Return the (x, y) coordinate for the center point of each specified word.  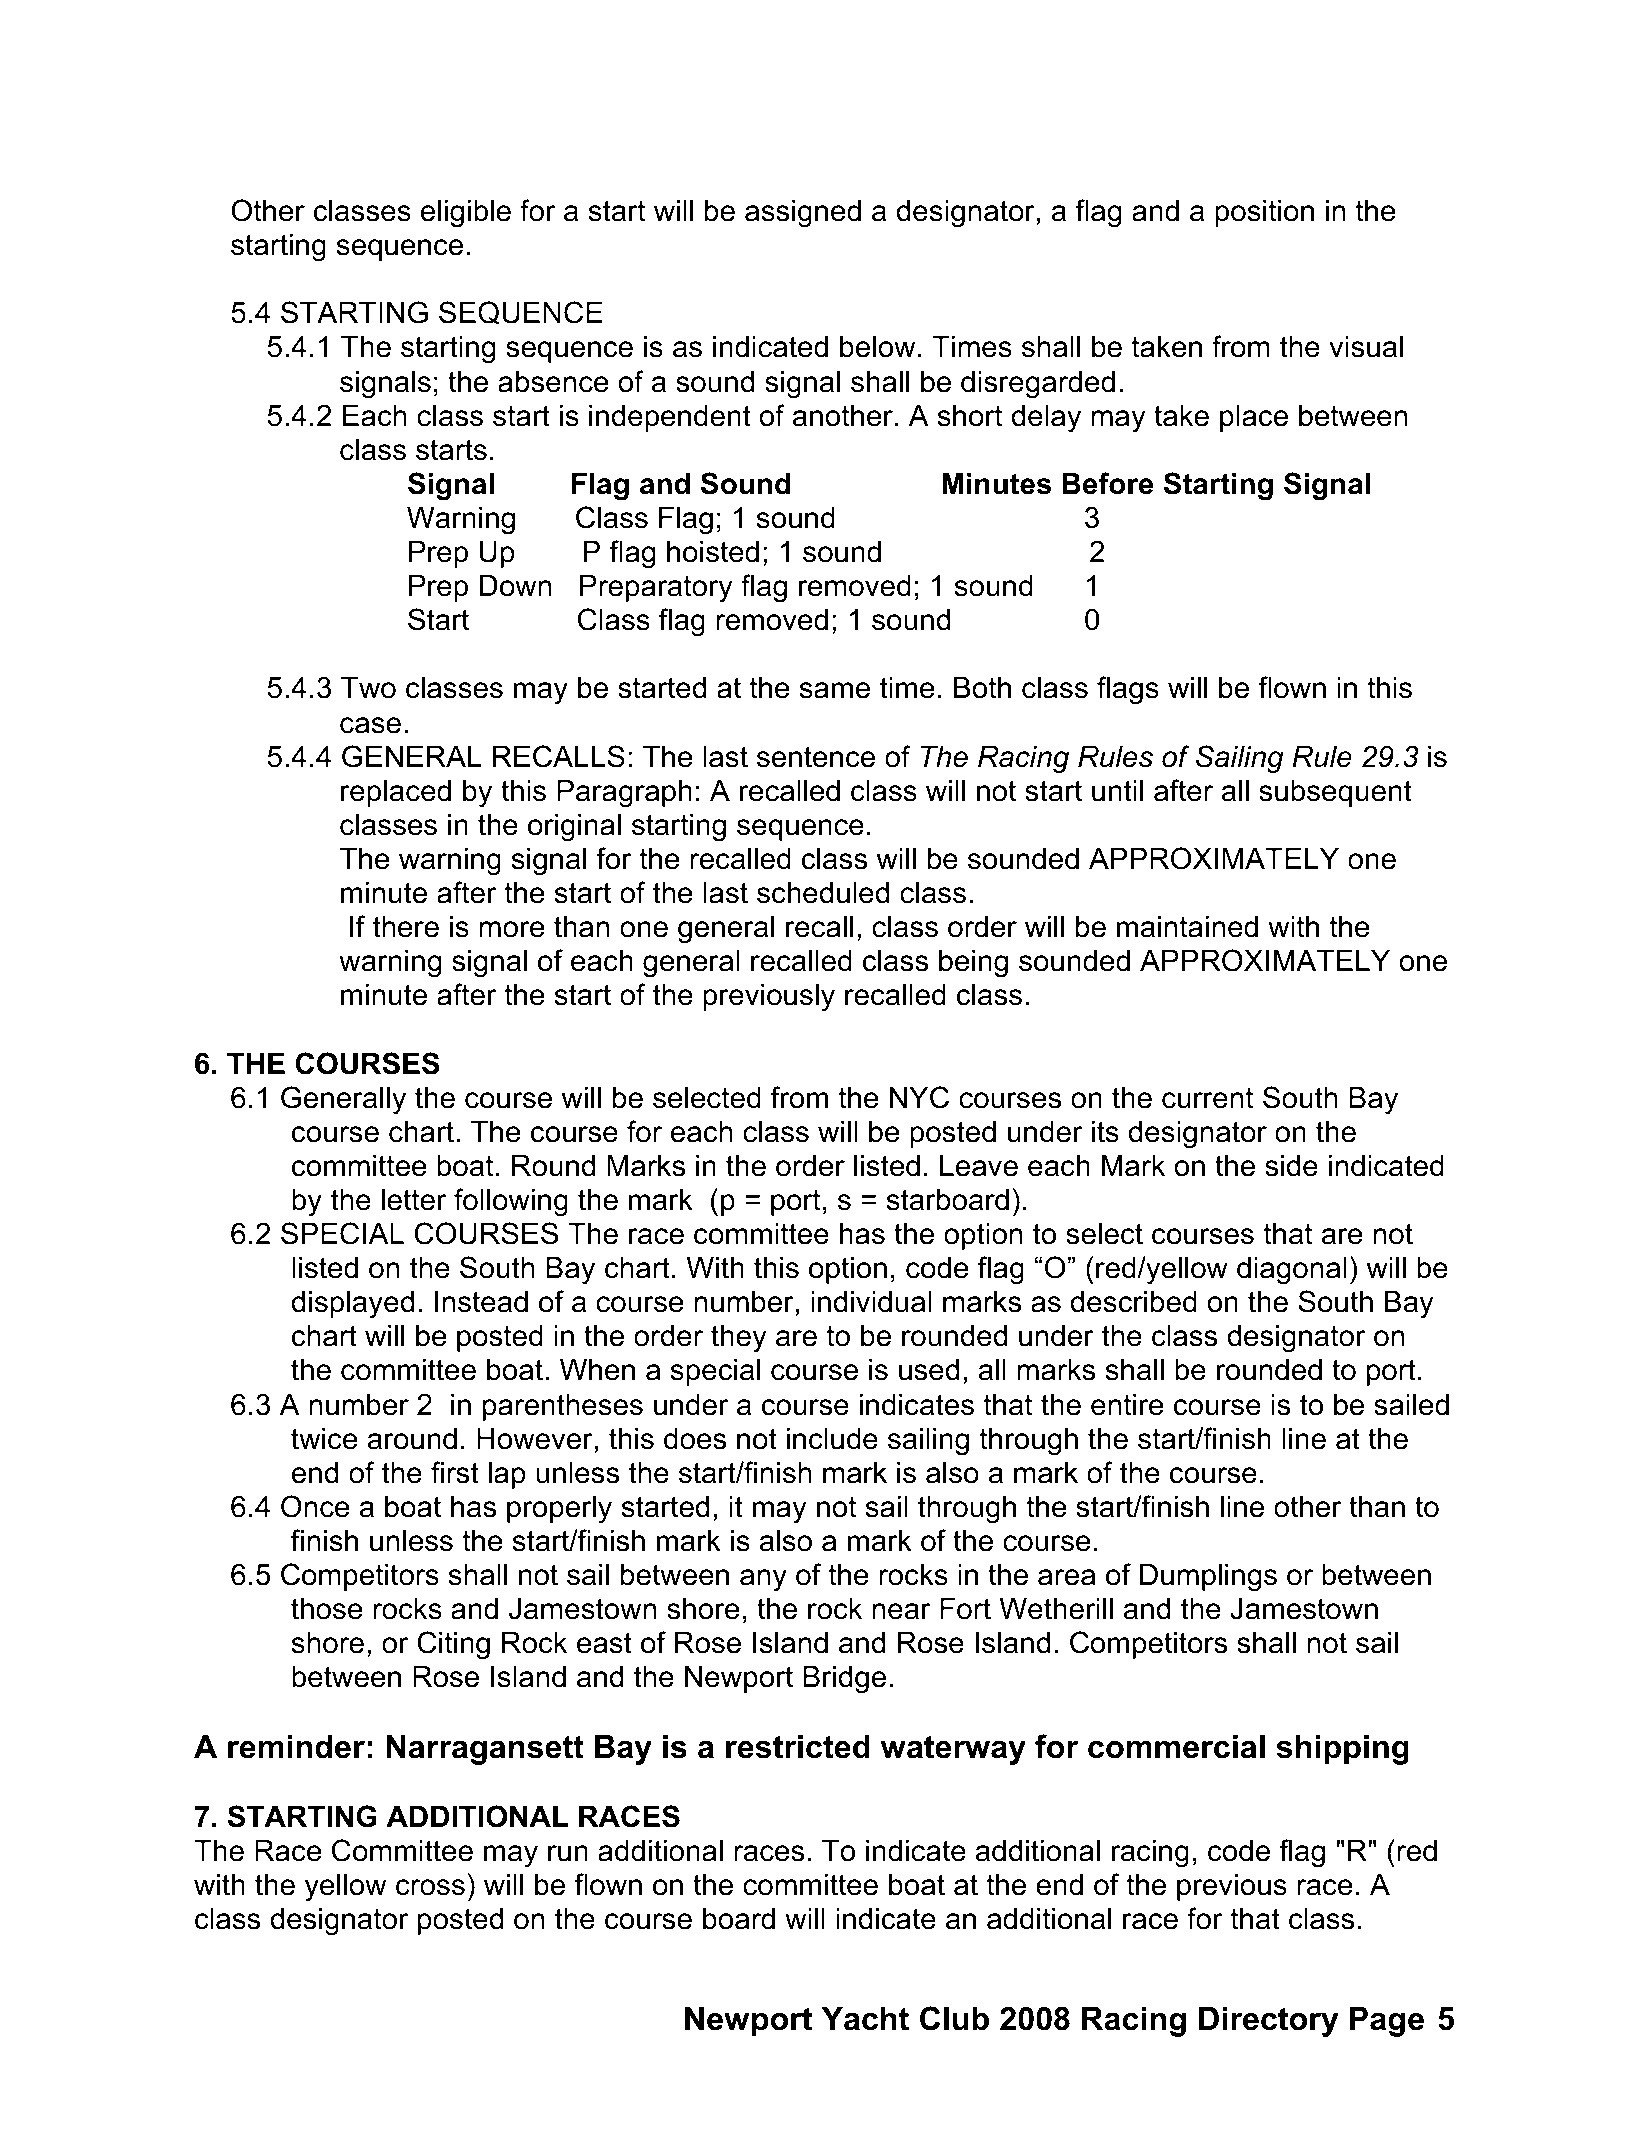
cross (430, 1887)
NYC (919, 1097)
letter (414, 1200)
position (1264, 213)
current (1207, 1098)
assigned (803, 214)
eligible (466, 214)
